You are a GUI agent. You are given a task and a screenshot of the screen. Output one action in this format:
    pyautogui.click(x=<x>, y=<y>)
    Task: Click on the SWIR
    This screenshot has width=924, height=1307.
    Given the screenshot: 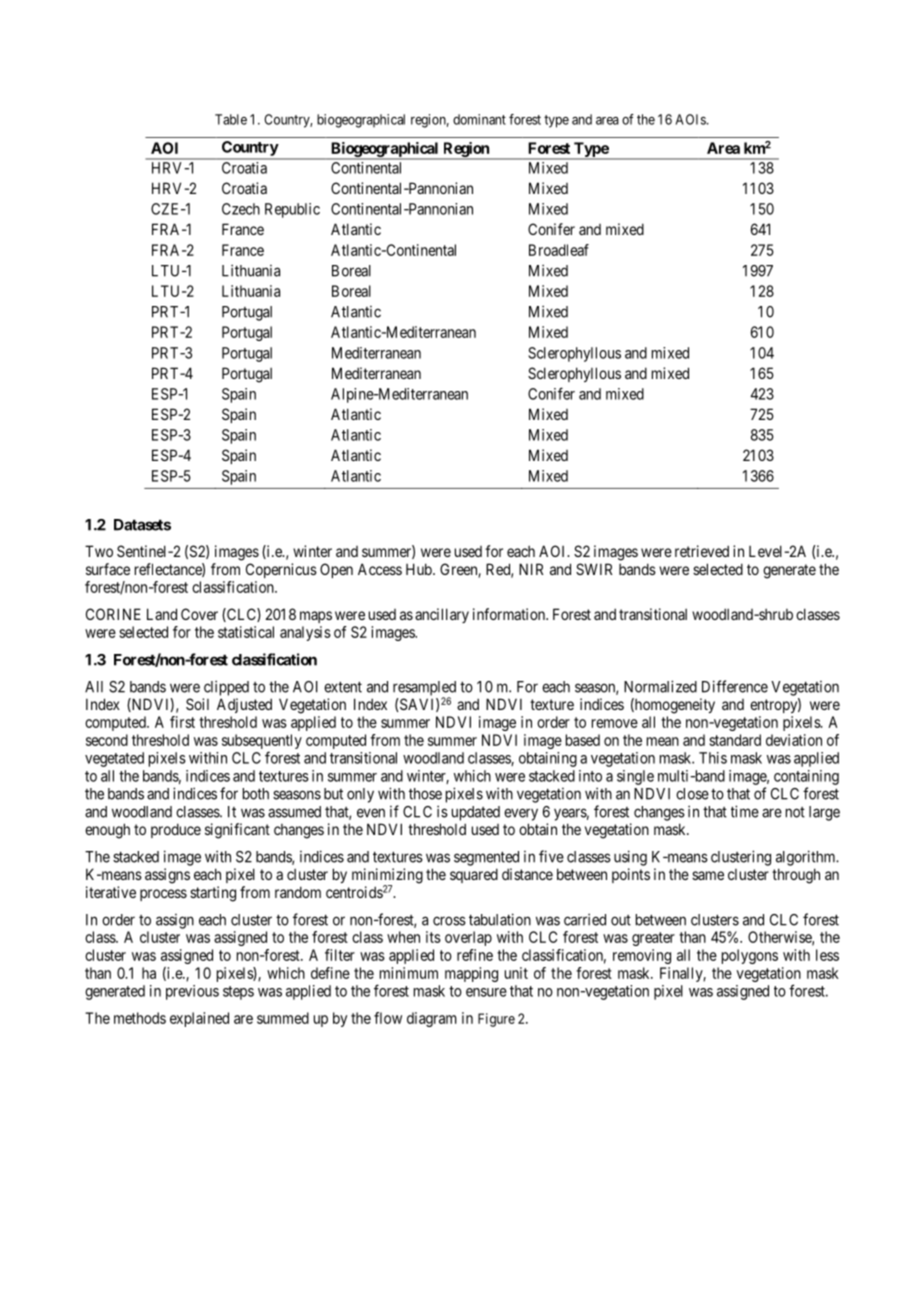 What is the action you would take?
    pyautogui.click(x=594, y=569)
